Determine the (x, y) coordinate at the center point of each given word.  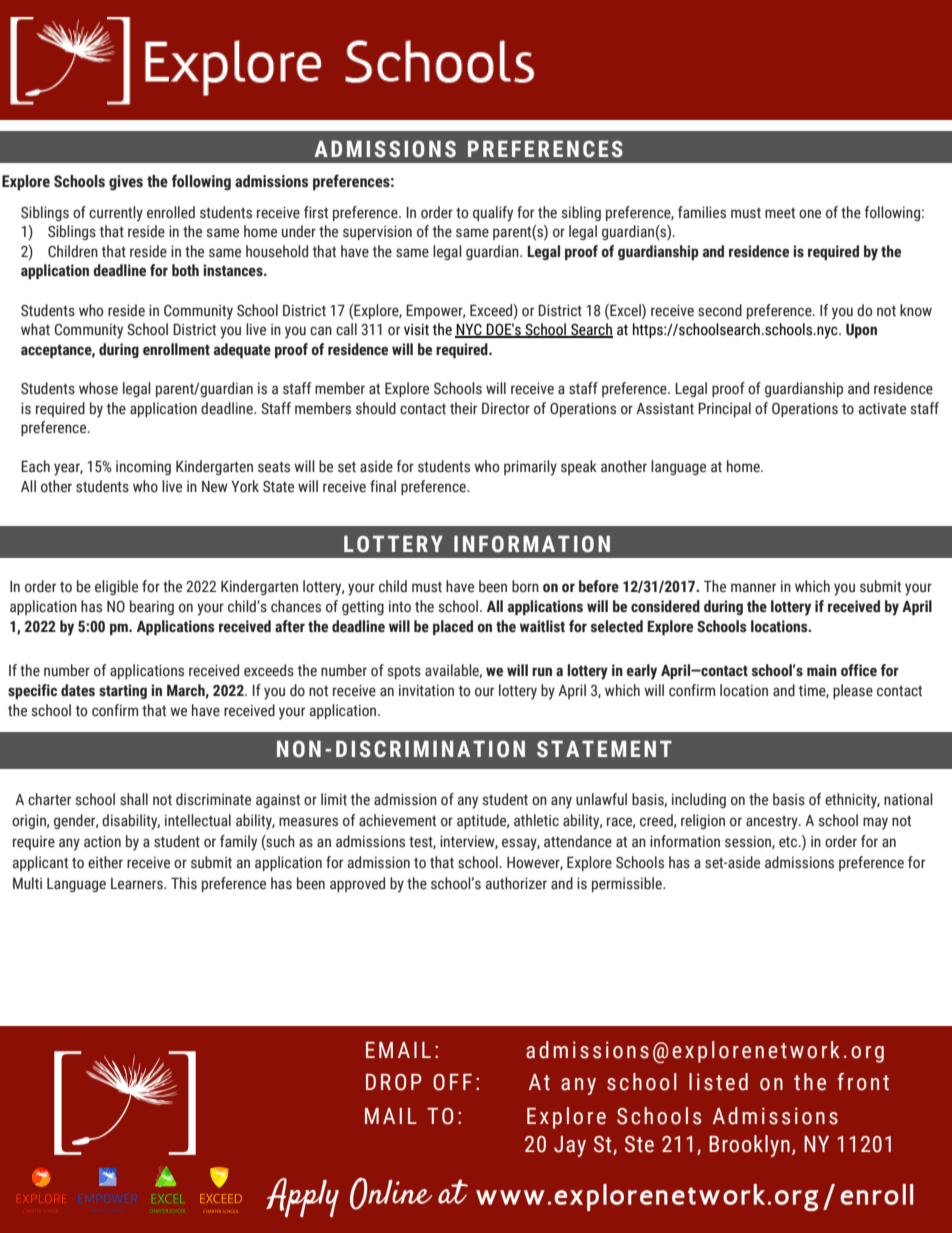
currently (116, 214)
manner (753, 588)
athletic (536, 820)
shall (134, 799)
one (810, 214)
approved (357, 884)
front (863, 1082)
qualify (493, 214)
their (463, 408)
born (525, 586)
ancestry (773, 823)
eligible (116, 587)
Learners (138, 884)
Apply (302, 1198)
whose (98, 388)
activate (882, 408)
